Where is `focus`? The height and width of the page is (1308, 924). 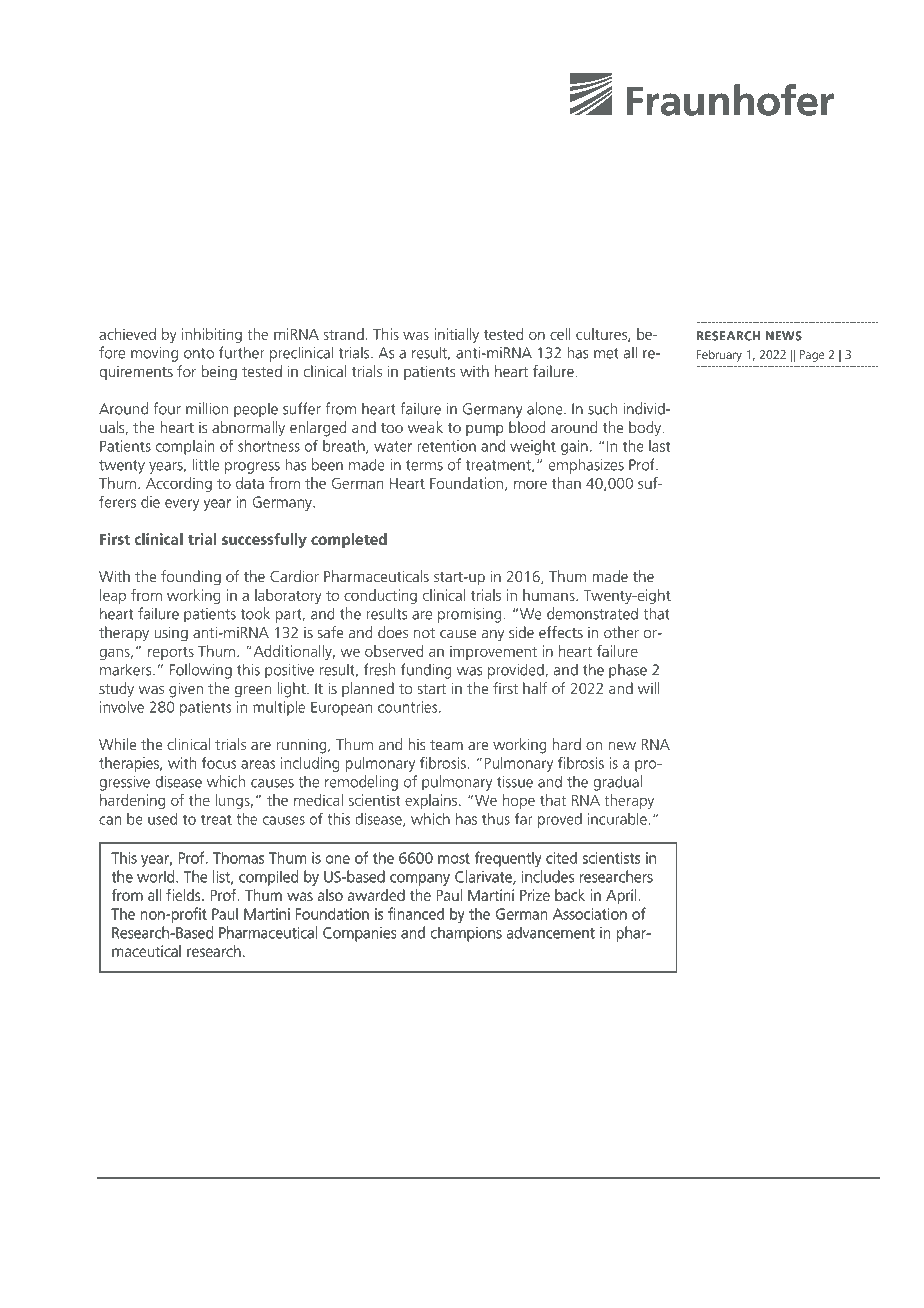 focus is located at coordinates (219, 762).
